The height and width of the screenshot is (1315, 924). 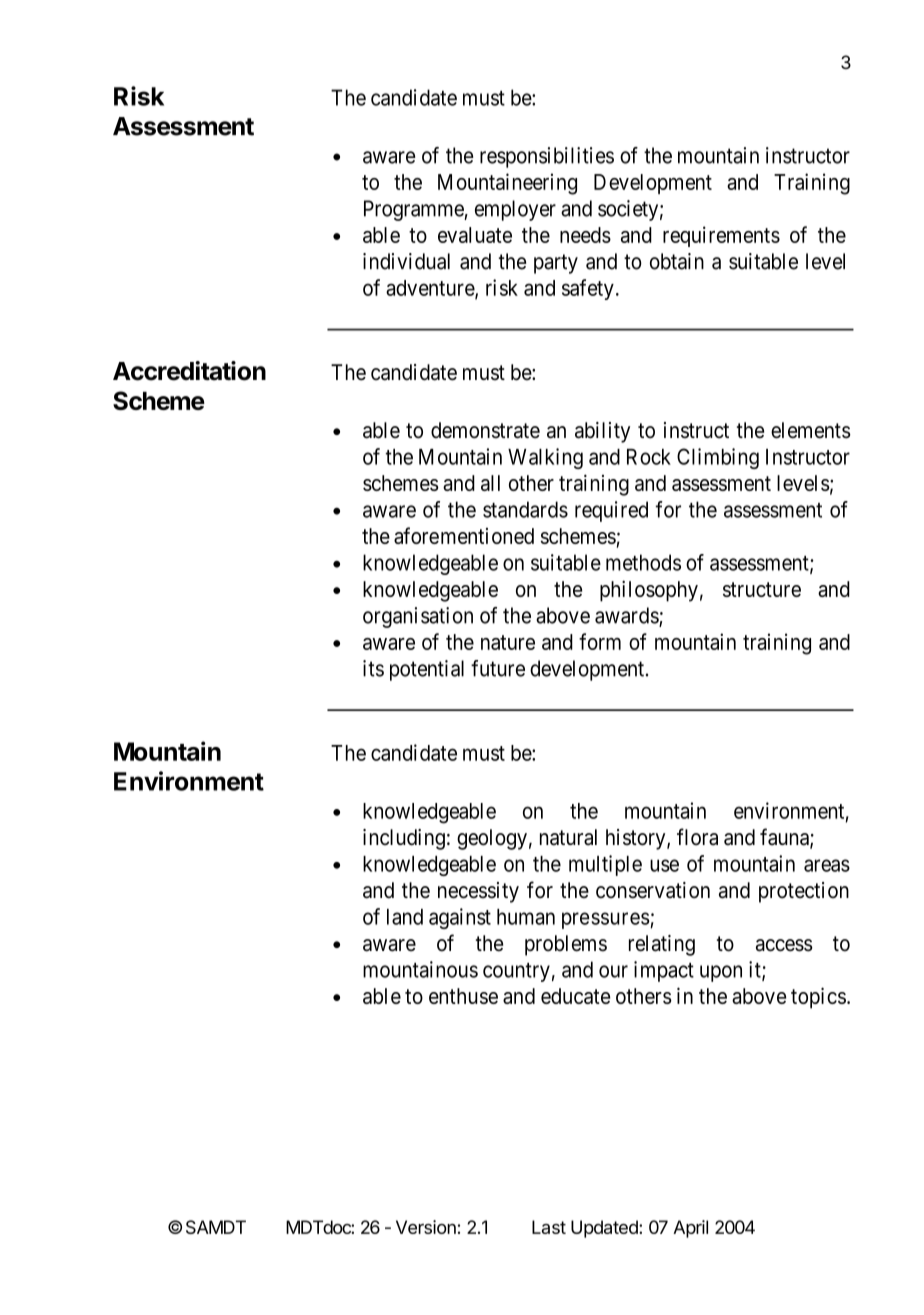 What do you see at coordinates (762, 589) in the screenshot?
I see `structure` at bounding box center [762, 589].
